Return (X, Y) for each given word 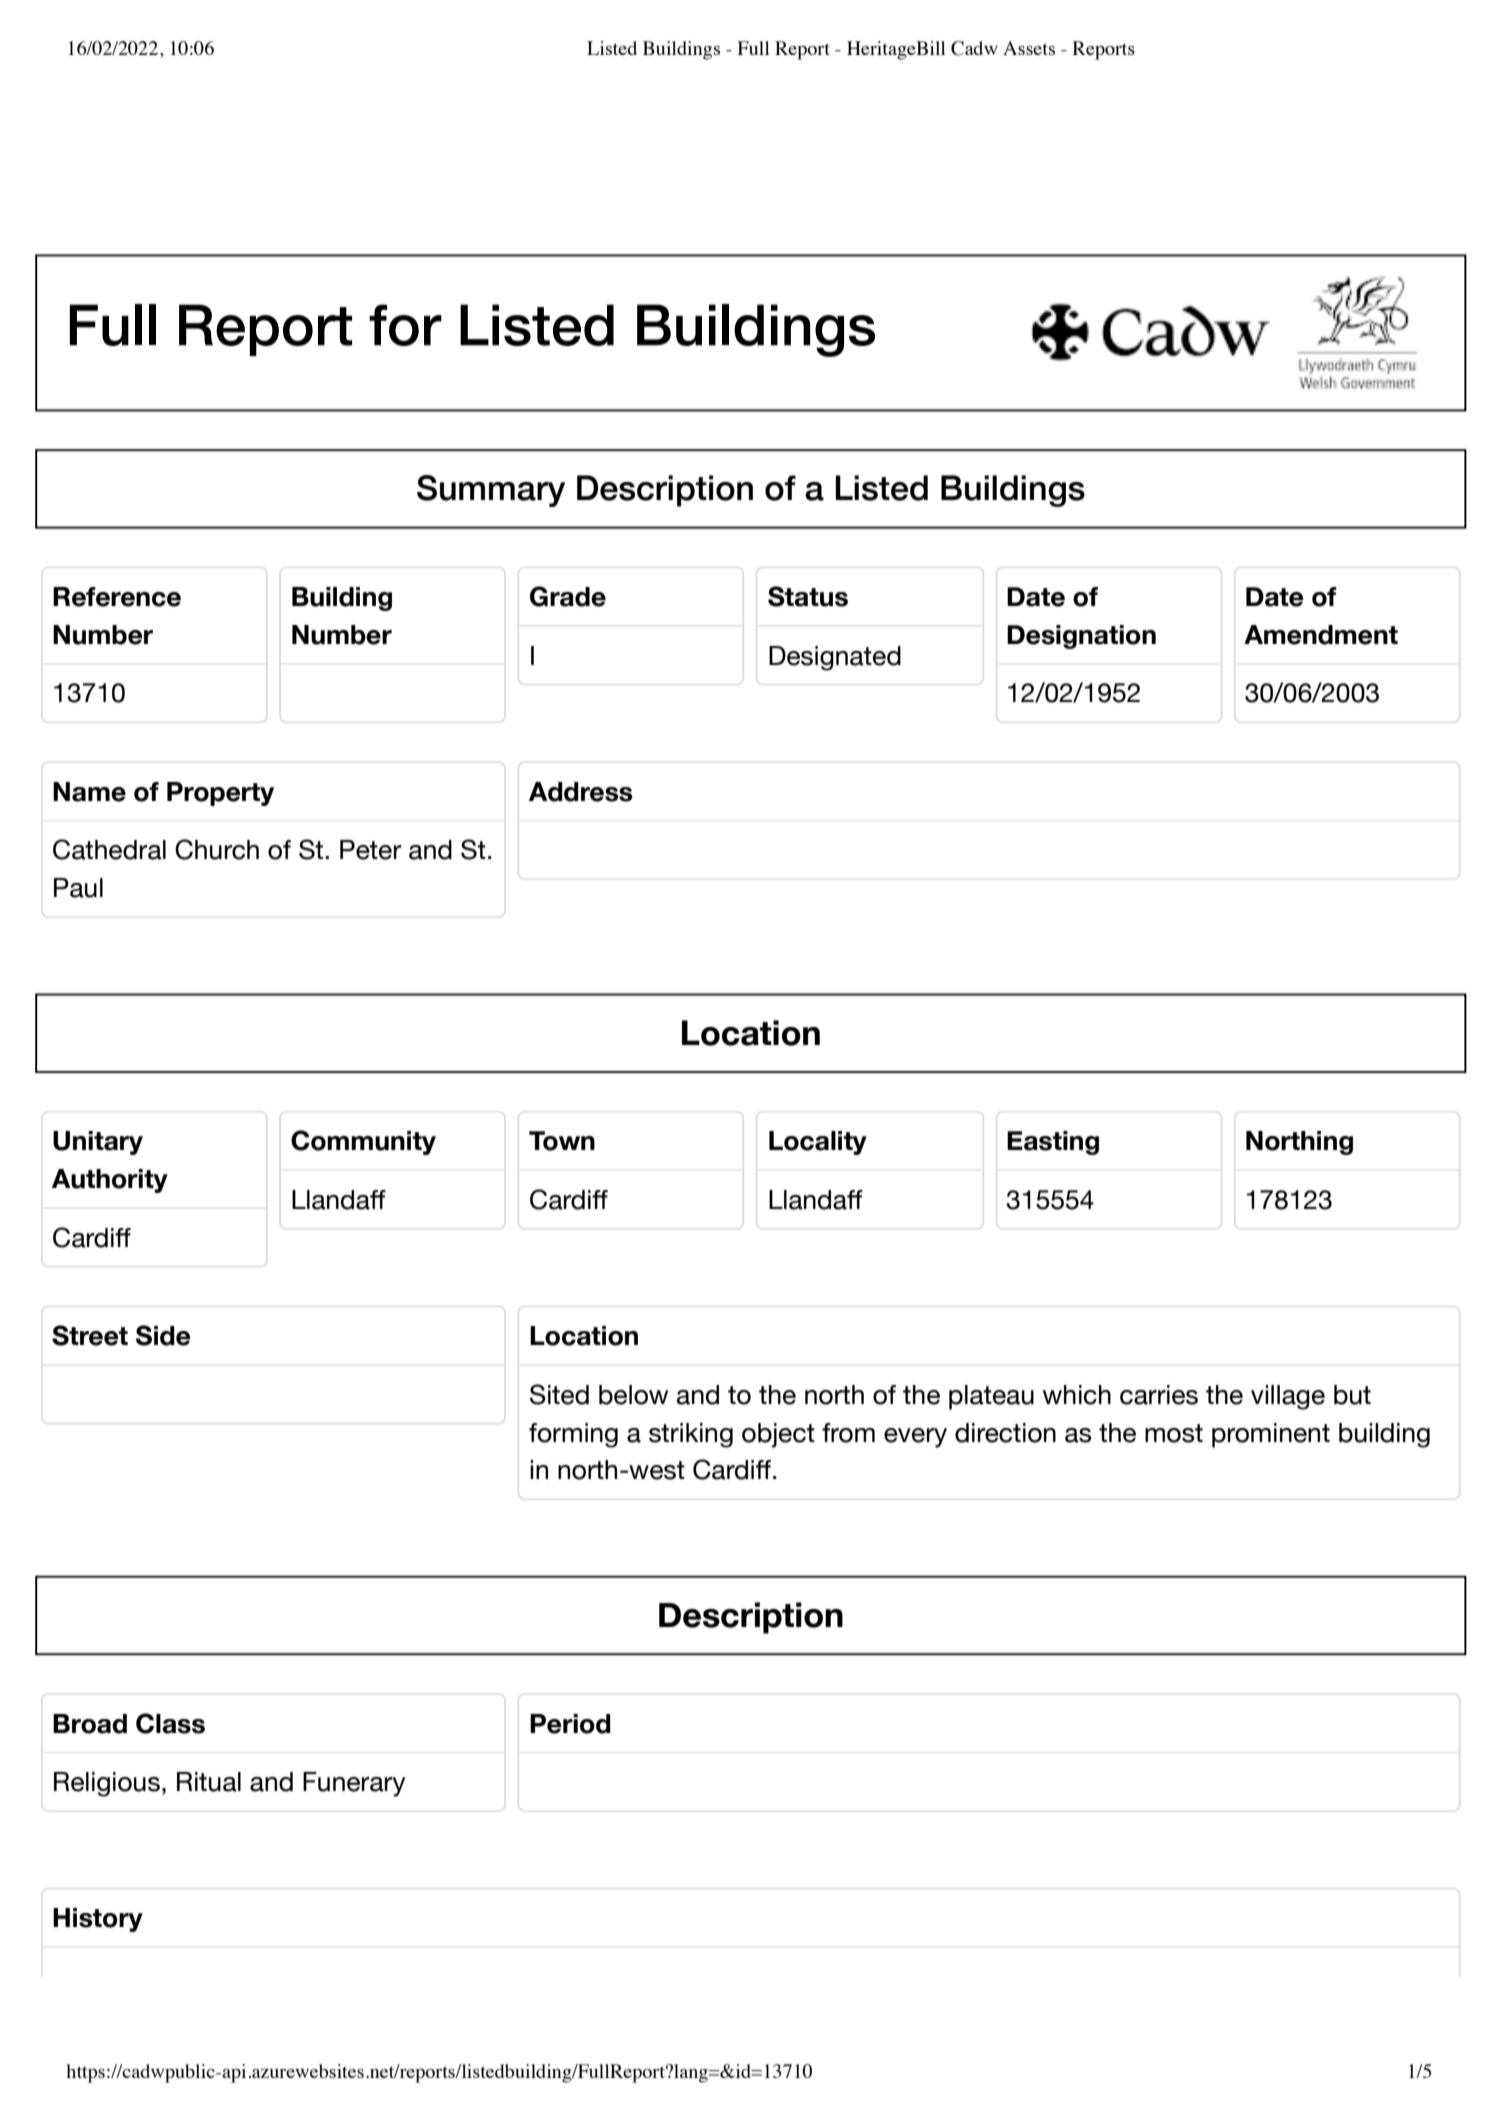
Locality (818, 1143)
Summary (491, 491)
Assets (1029, 48)
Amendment (1321, 635)
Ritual (209, 1782)
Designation (1081, 637)
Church (217, 849)
